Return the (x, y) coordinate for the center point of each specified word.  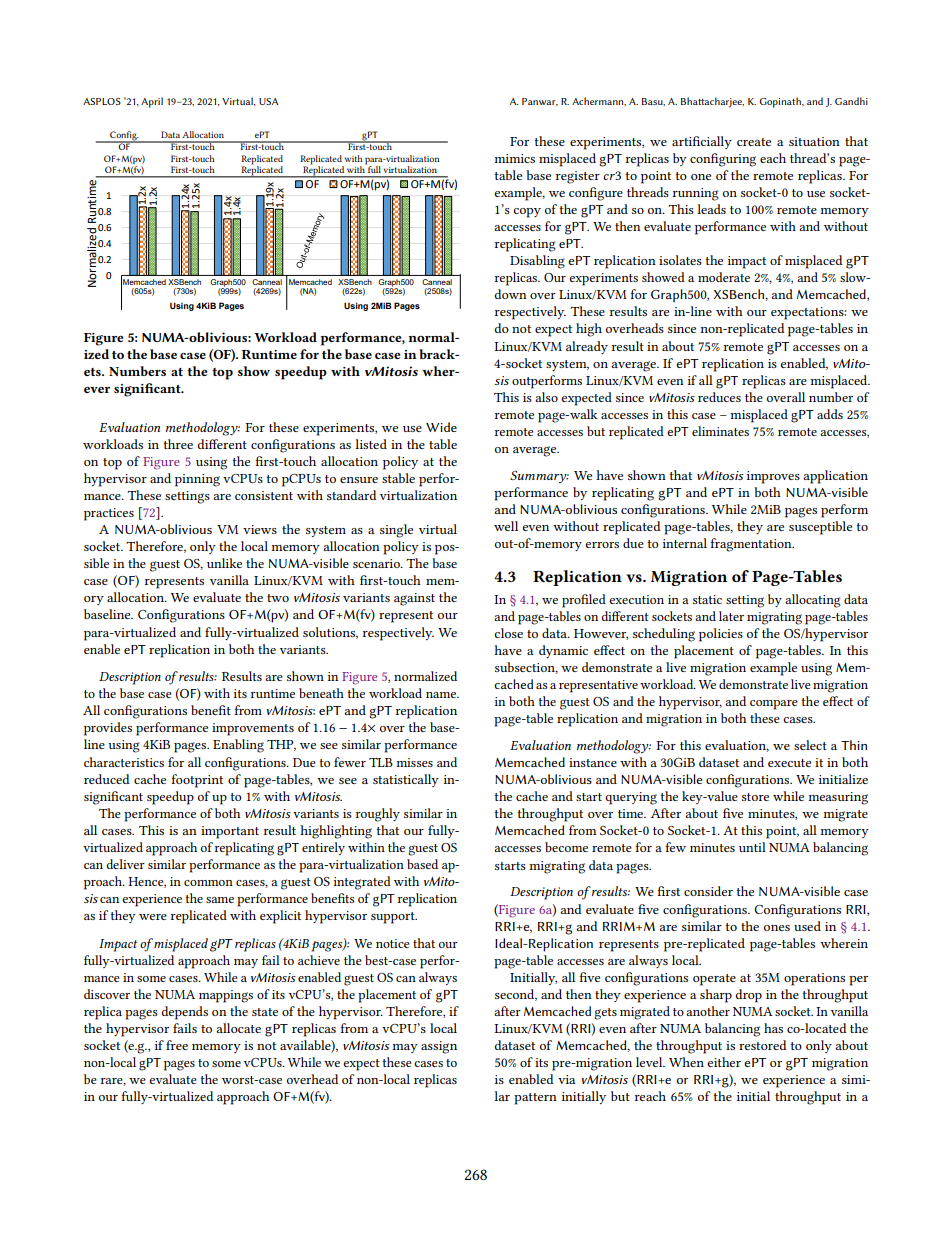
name (442, 695)
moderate (724, 277)
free (177, 1045)
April (152, 102)
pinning (197, 480)
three (178, 444)
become (566, 847)
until (752, 847)
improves (773, 477)
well (506, 526)
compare (774, 705)
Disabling (537, 262)
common (208, 883)
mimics (514, 158)
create (754, 142)
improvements (253, 729)
